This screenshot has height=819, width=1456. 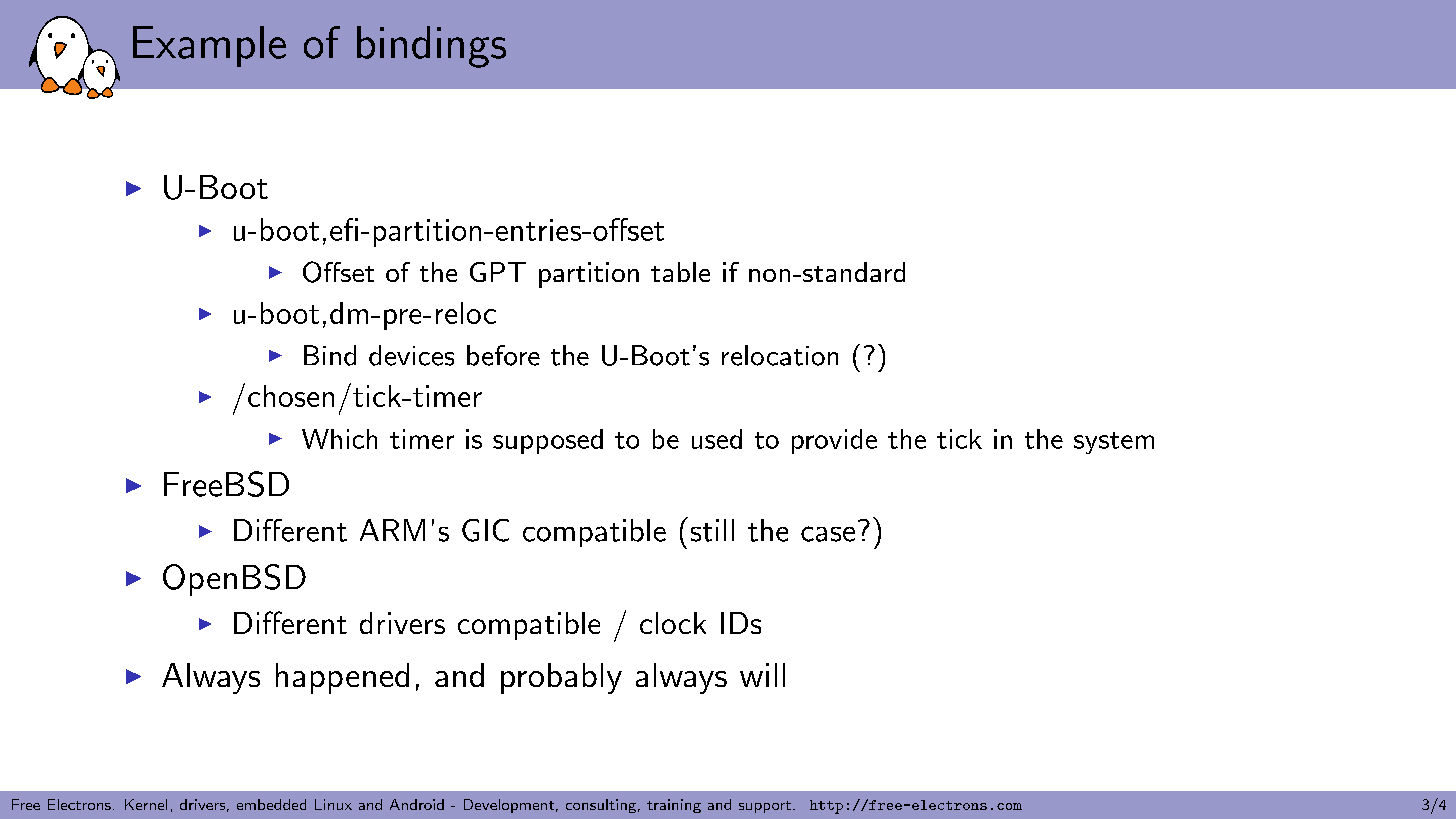 I want to click on still, so click(x=712, y=530).
